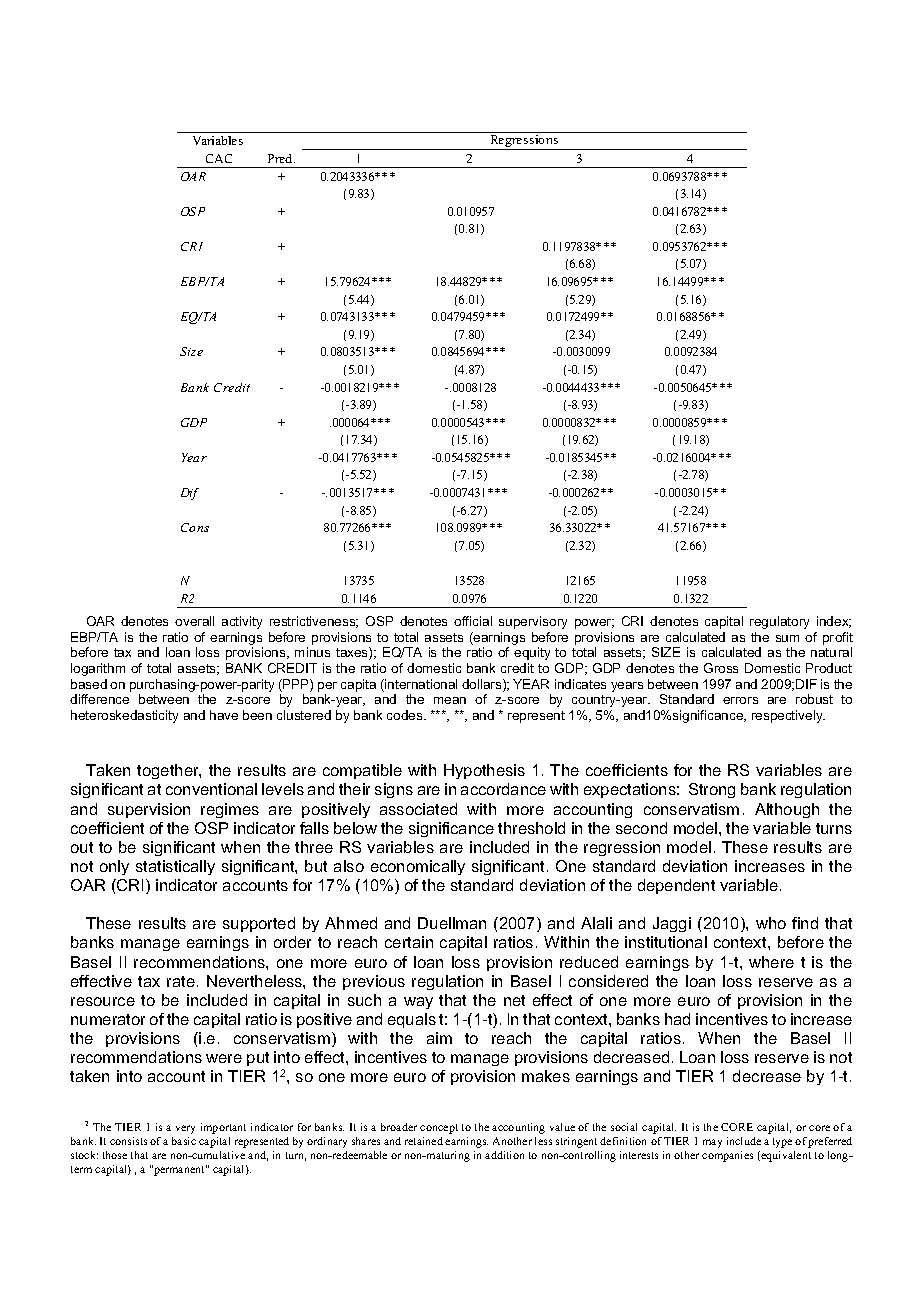 The height and width of the screenshot is (1308, 924). I want to click on very, so click(185, 1129).
